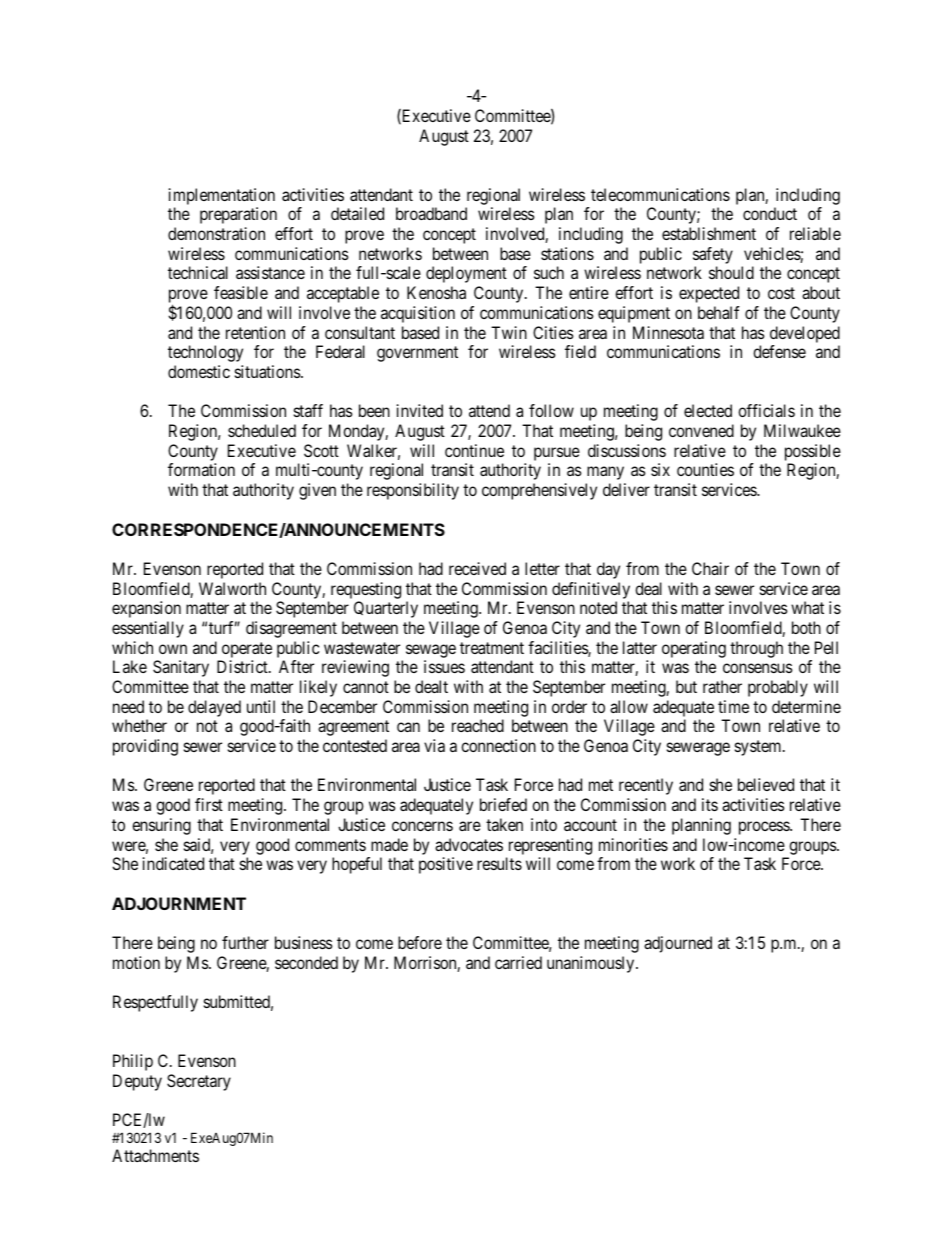 Image resolution: width=952 pixels, height=1233 pixels. Describe the element at coordinates (209, 804) in the image. I see `first` at that location.
